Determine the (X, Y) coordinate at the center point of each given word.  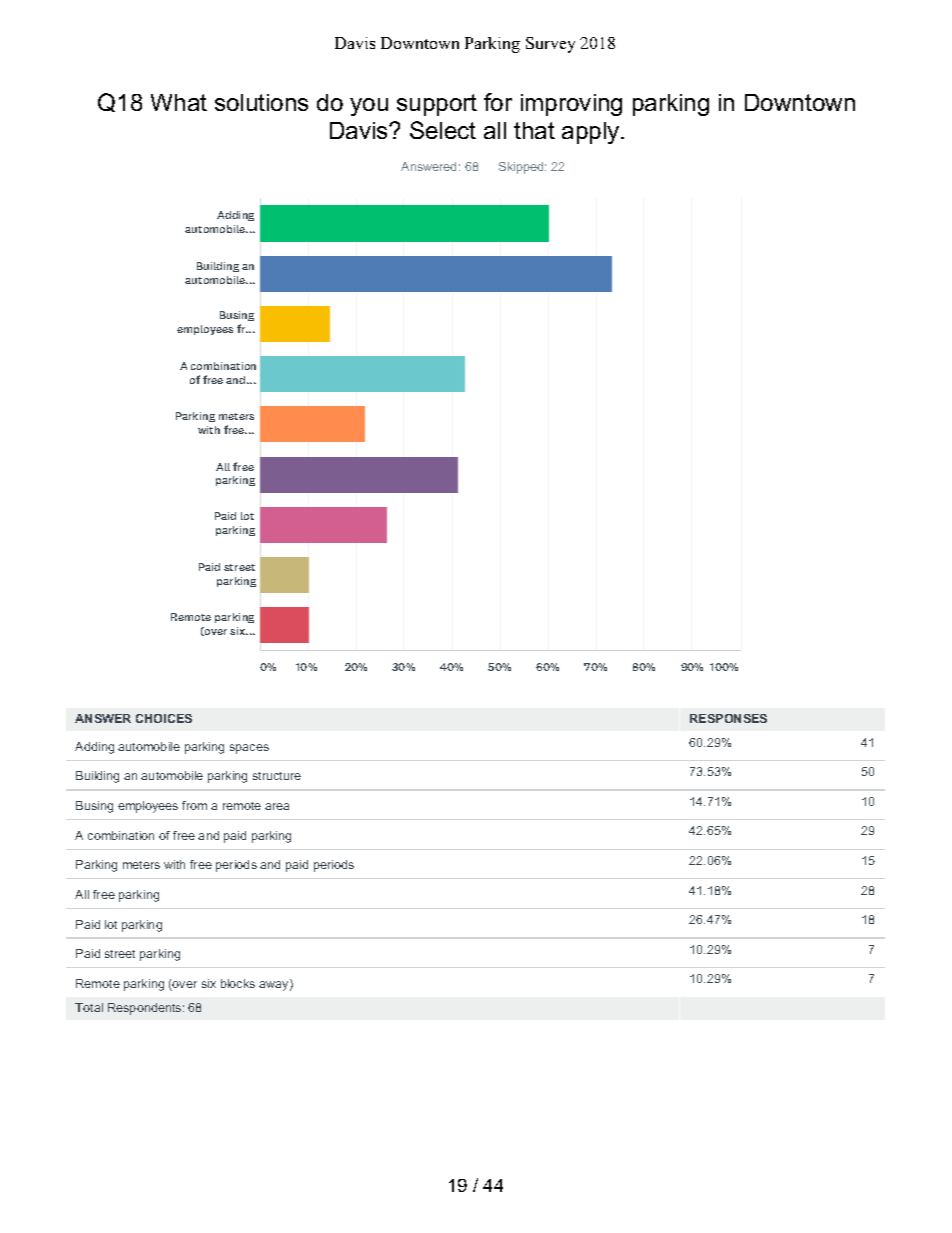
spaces (249, 749)
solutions (261, 102)
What (179, 102)
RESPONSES (728, 718)
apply (592, 133)
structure (277, 776)
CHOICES (164, 718)
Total (89, 1007)
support (437, 105)
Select (443, 130)
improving (571, 105)
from (194, 805)
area (277, 806)
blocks (238, 983)
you (369, 107)
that (534, 130)
